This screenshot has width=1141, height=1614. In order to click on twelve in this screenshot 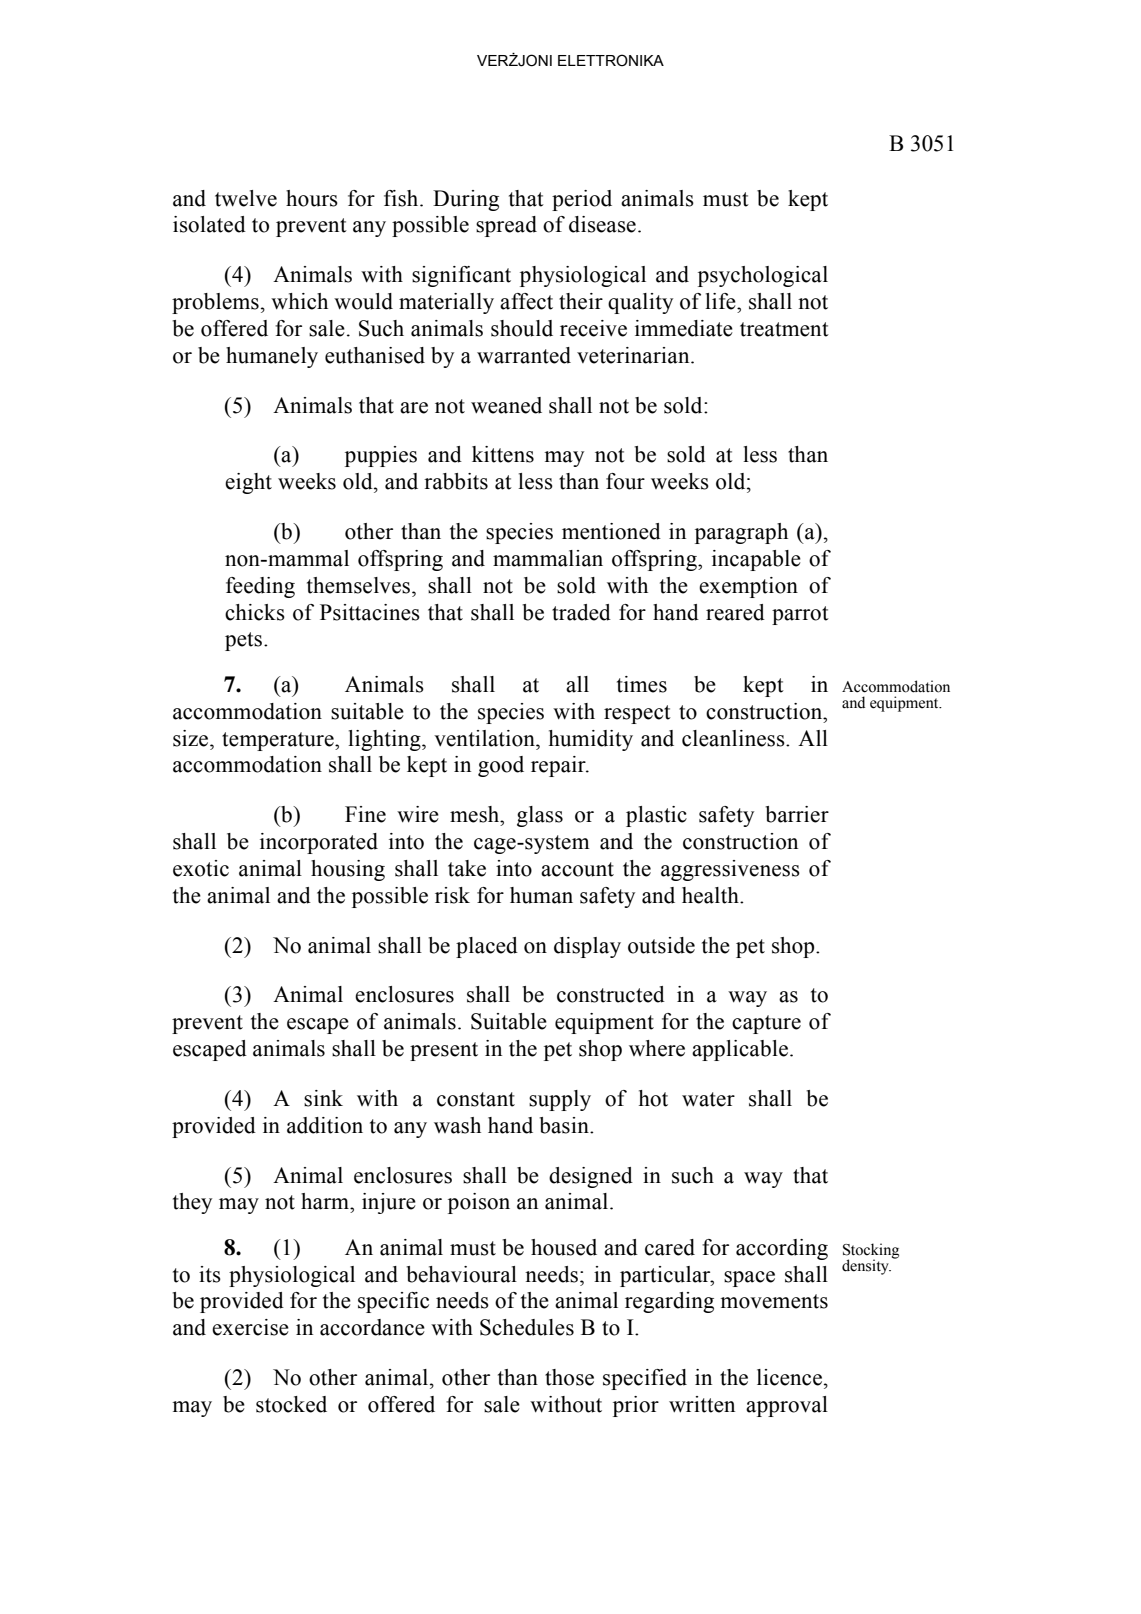, I will do `click(246, 198)`.
